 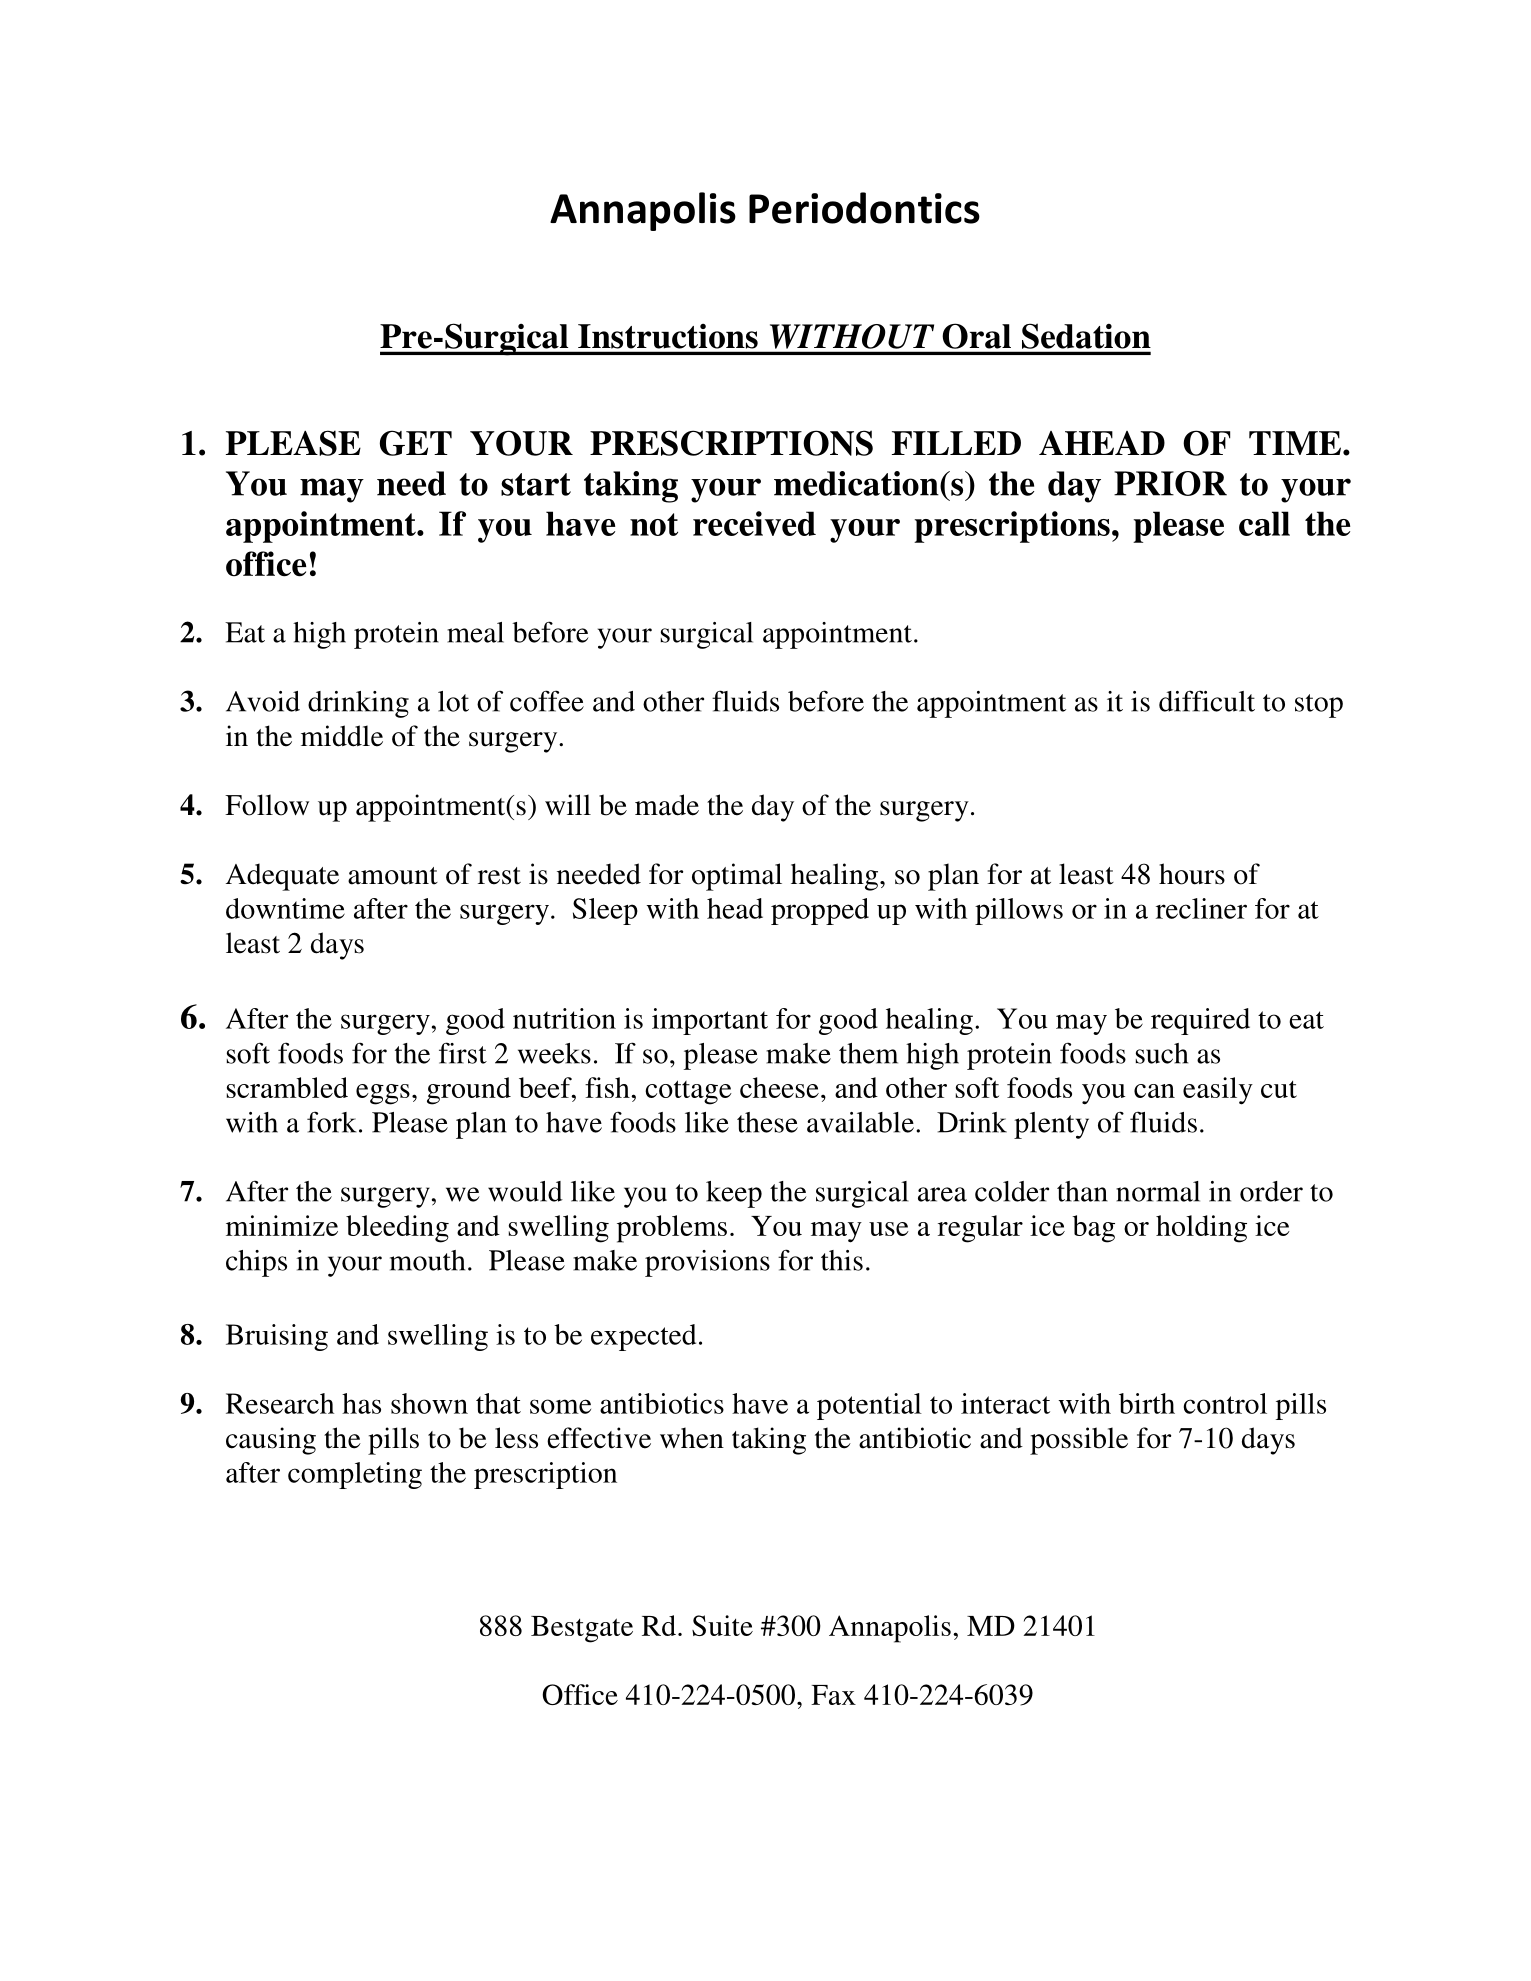 I want to click on Oral, so click(x=977, y=336).
